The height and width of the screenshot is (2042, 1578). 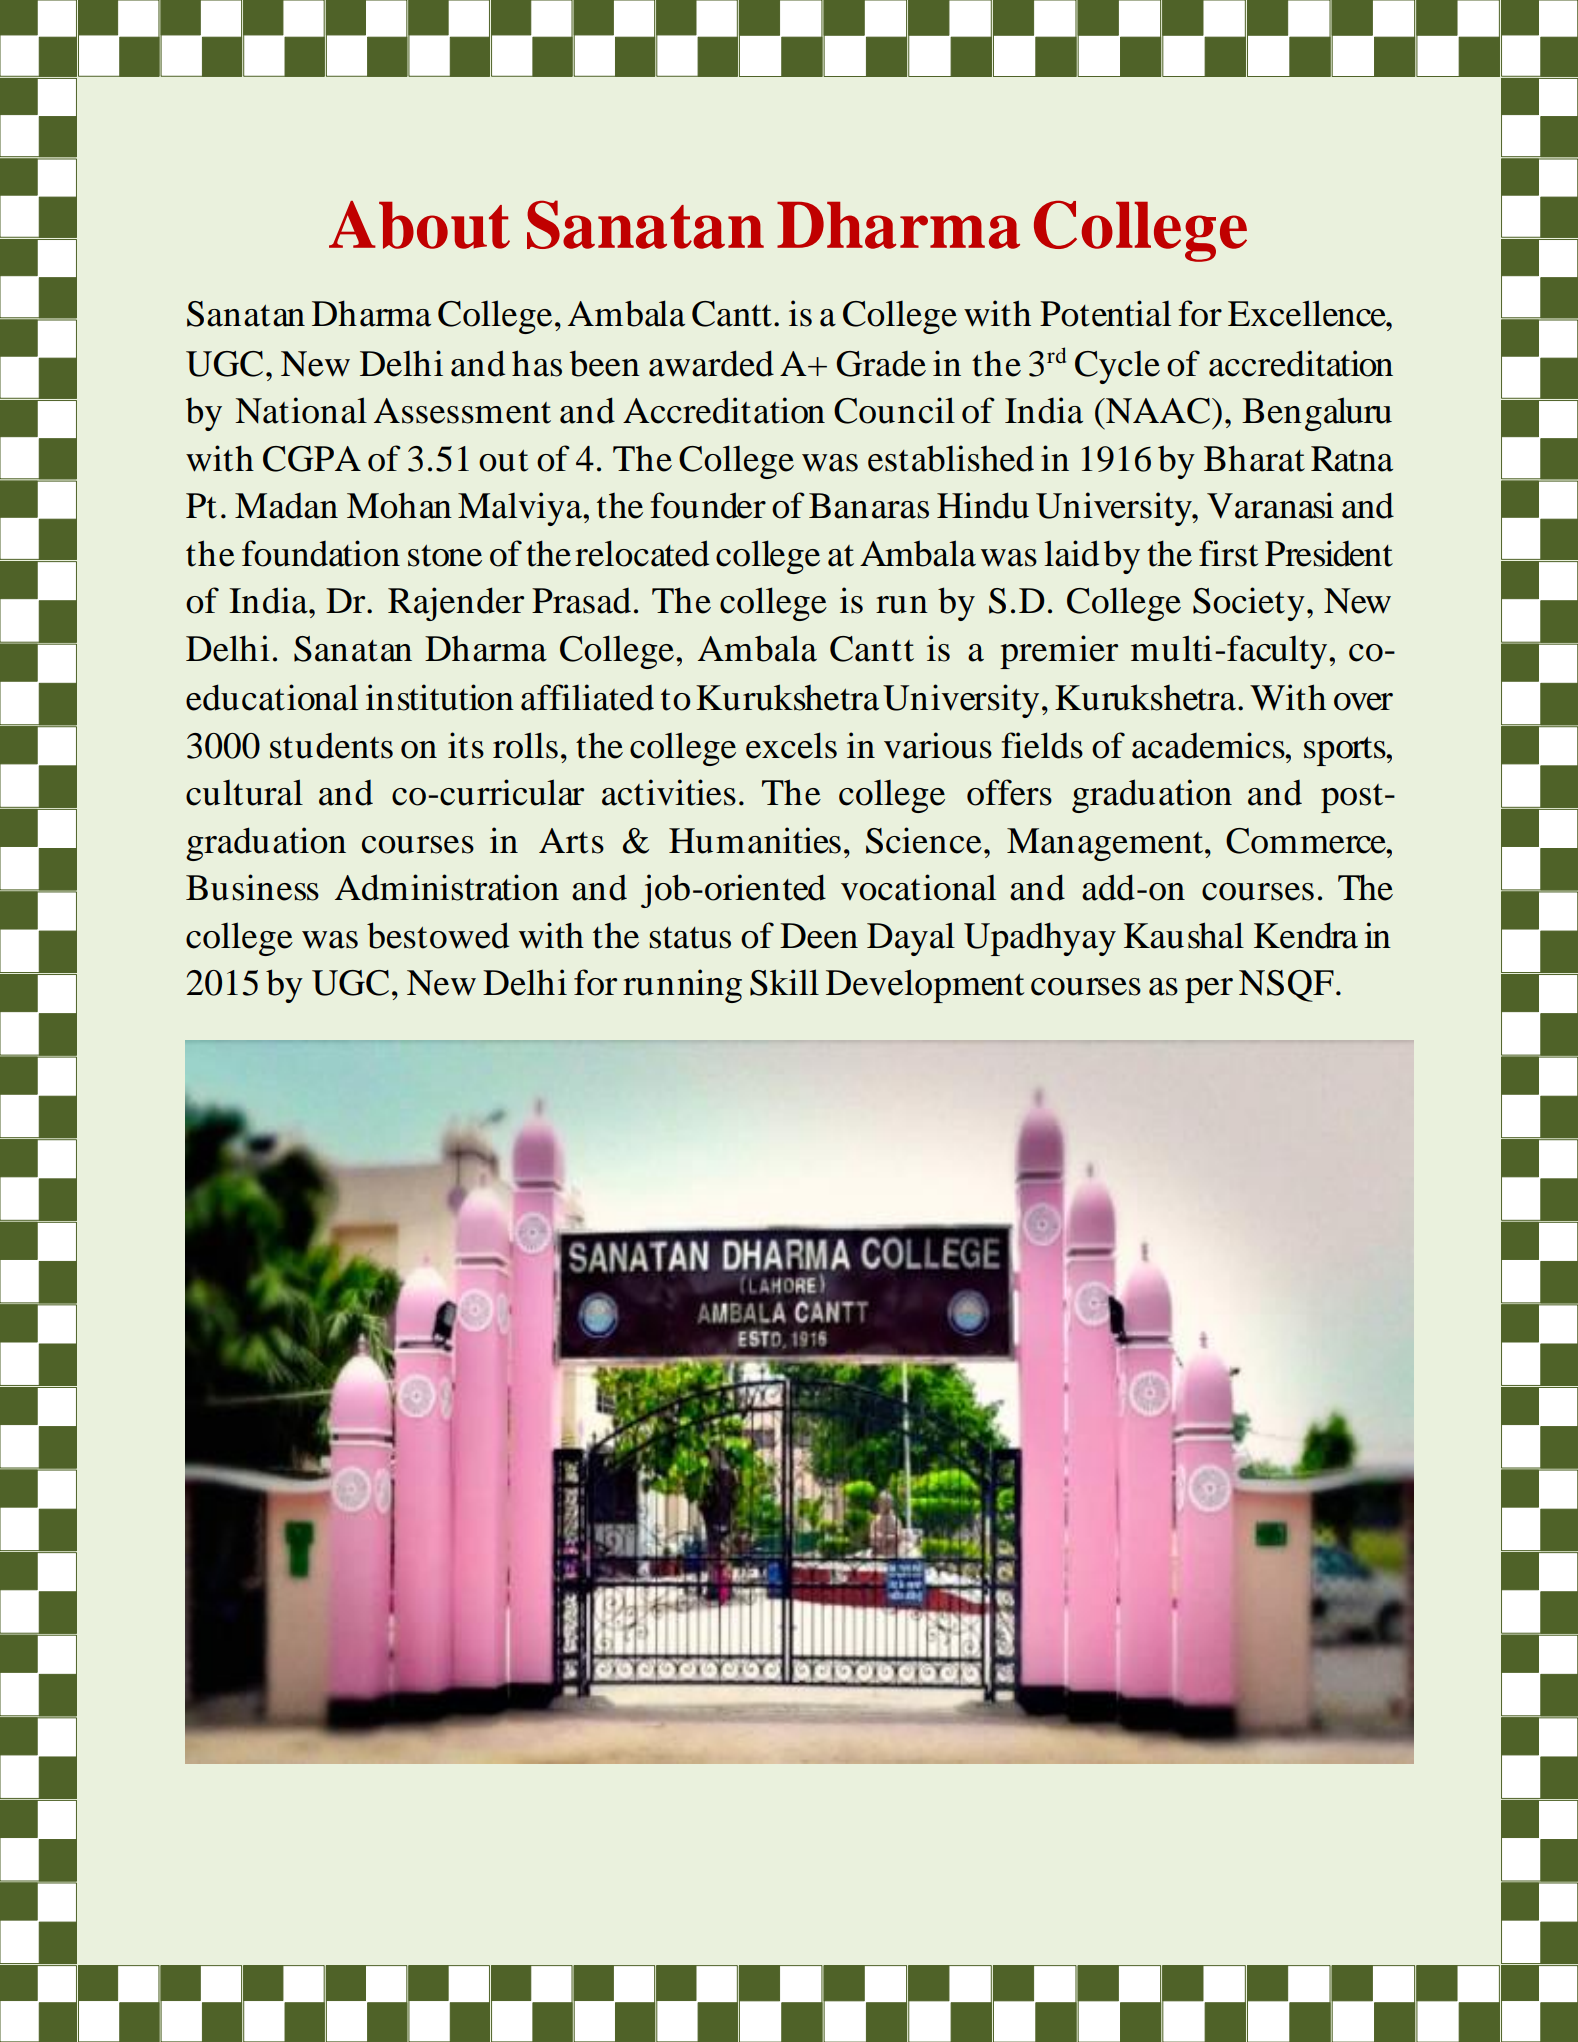 I want to click on Mohan, so click(x=399, y=505).
